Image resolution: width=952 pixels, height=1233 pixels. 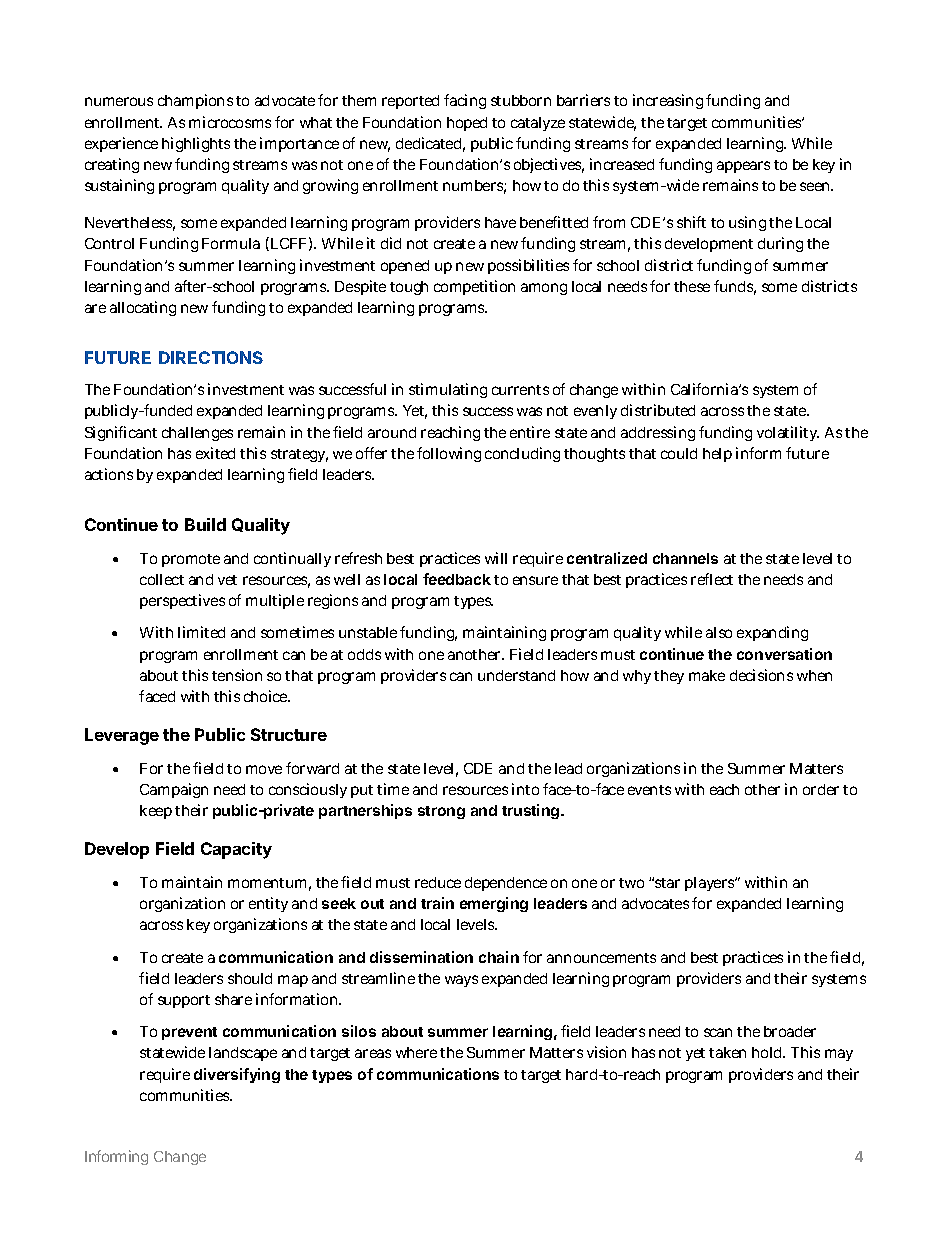 I want to click on highlights, so click(x=196, y=144).
